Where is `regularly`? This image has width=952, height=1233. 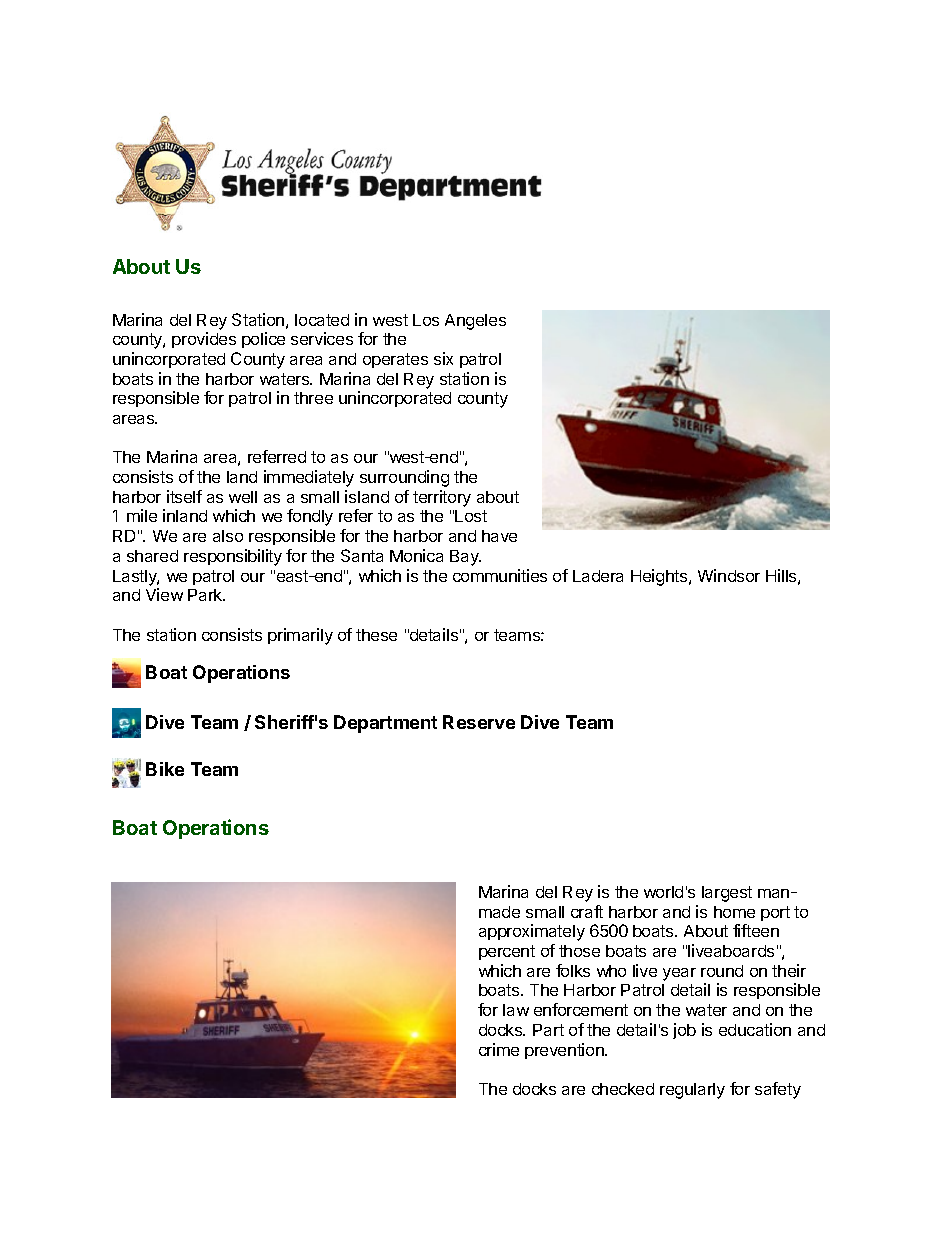
regularly is located at coordinates (692, 1091).
